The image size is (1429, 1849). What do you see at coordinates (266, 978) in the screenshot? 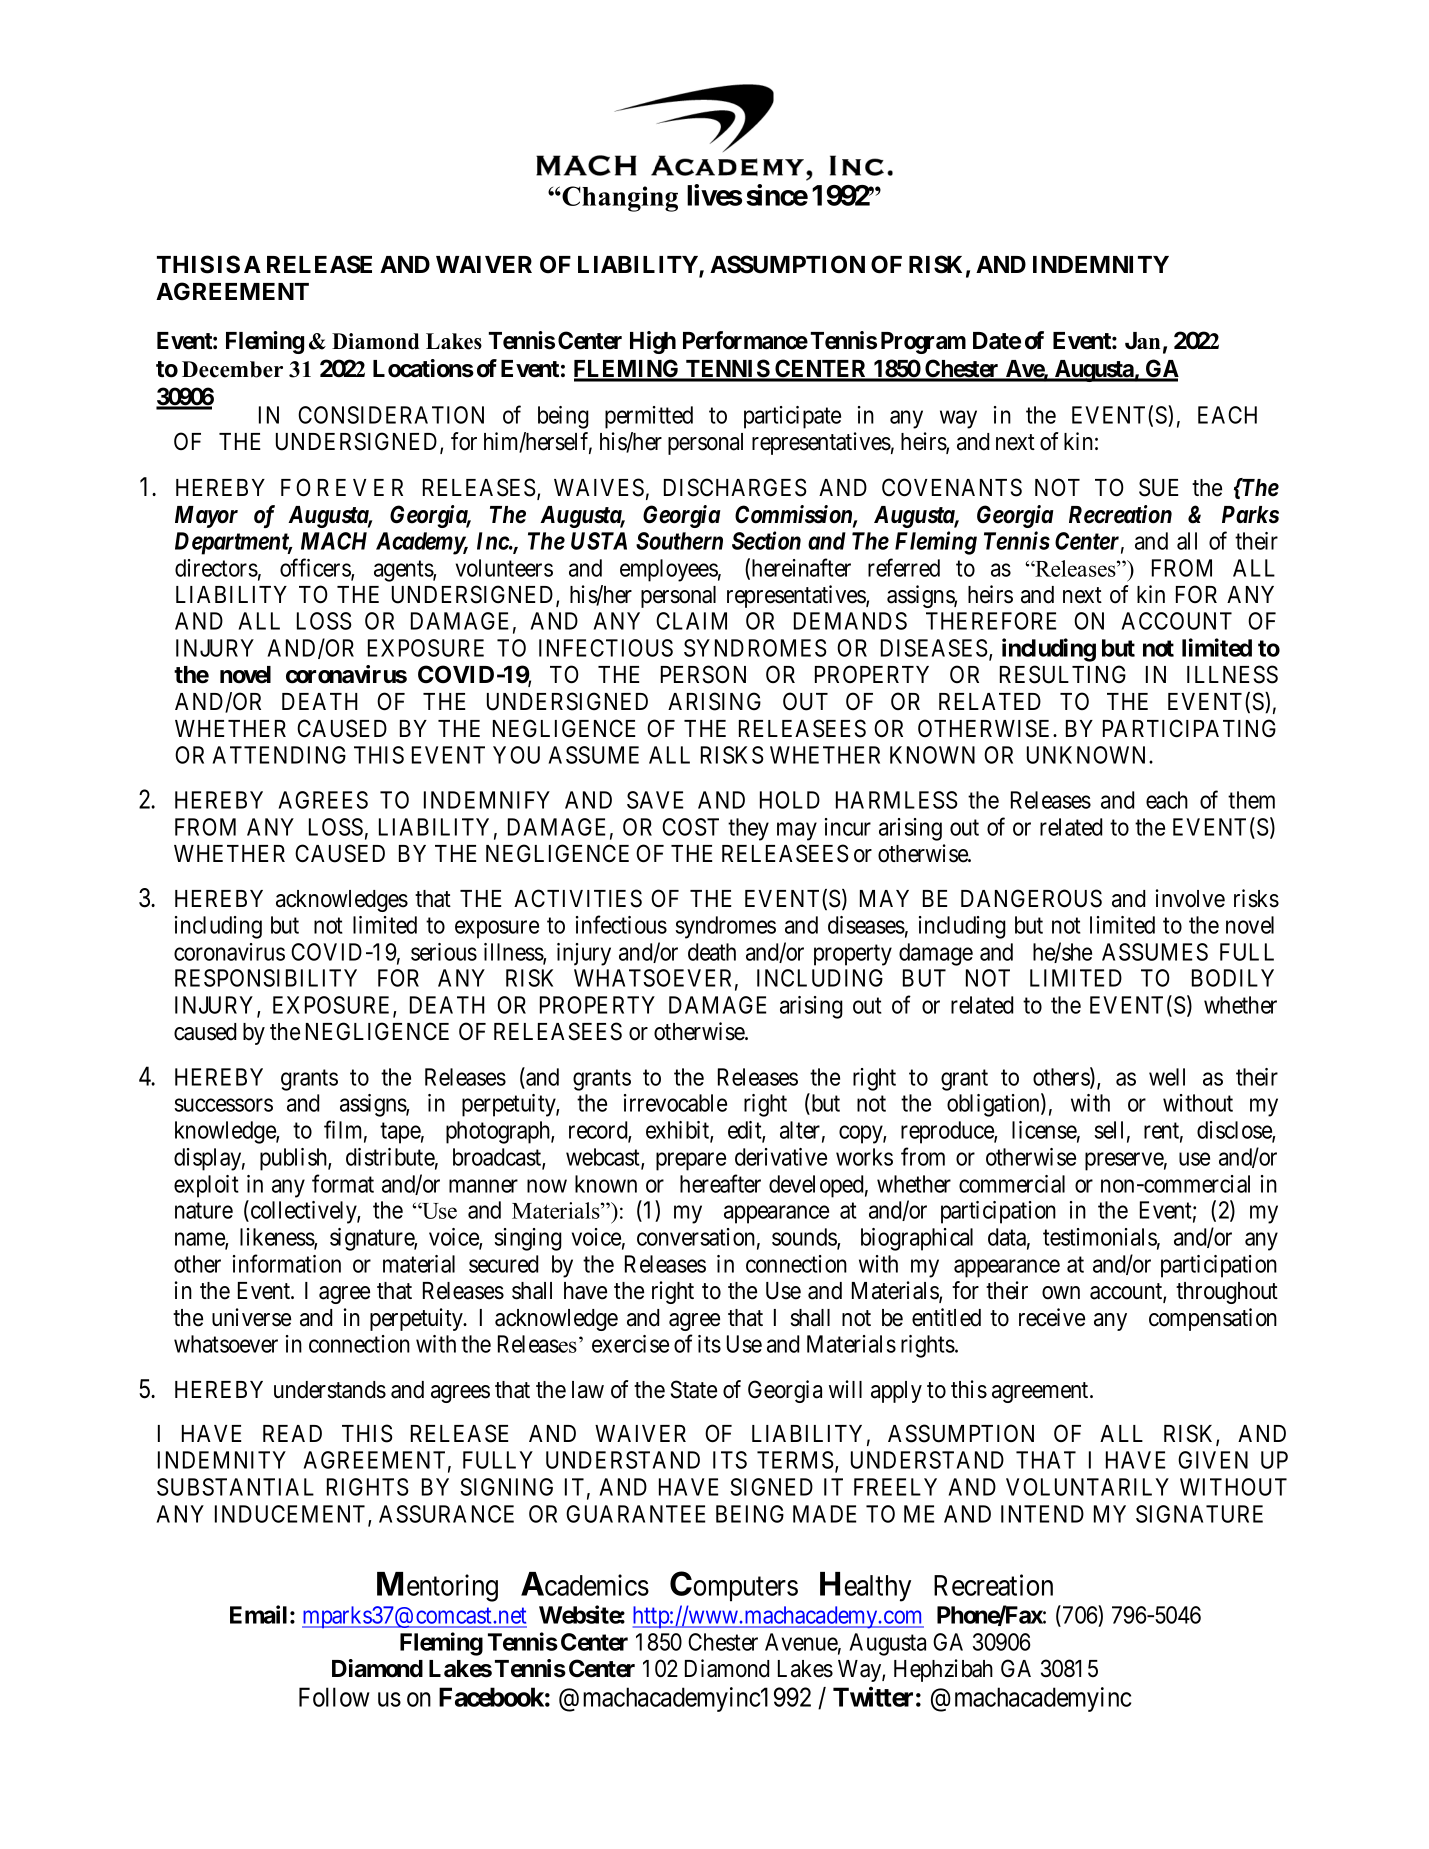
I see `RESPONSIBILITY` at bounding box center [266, 978].
